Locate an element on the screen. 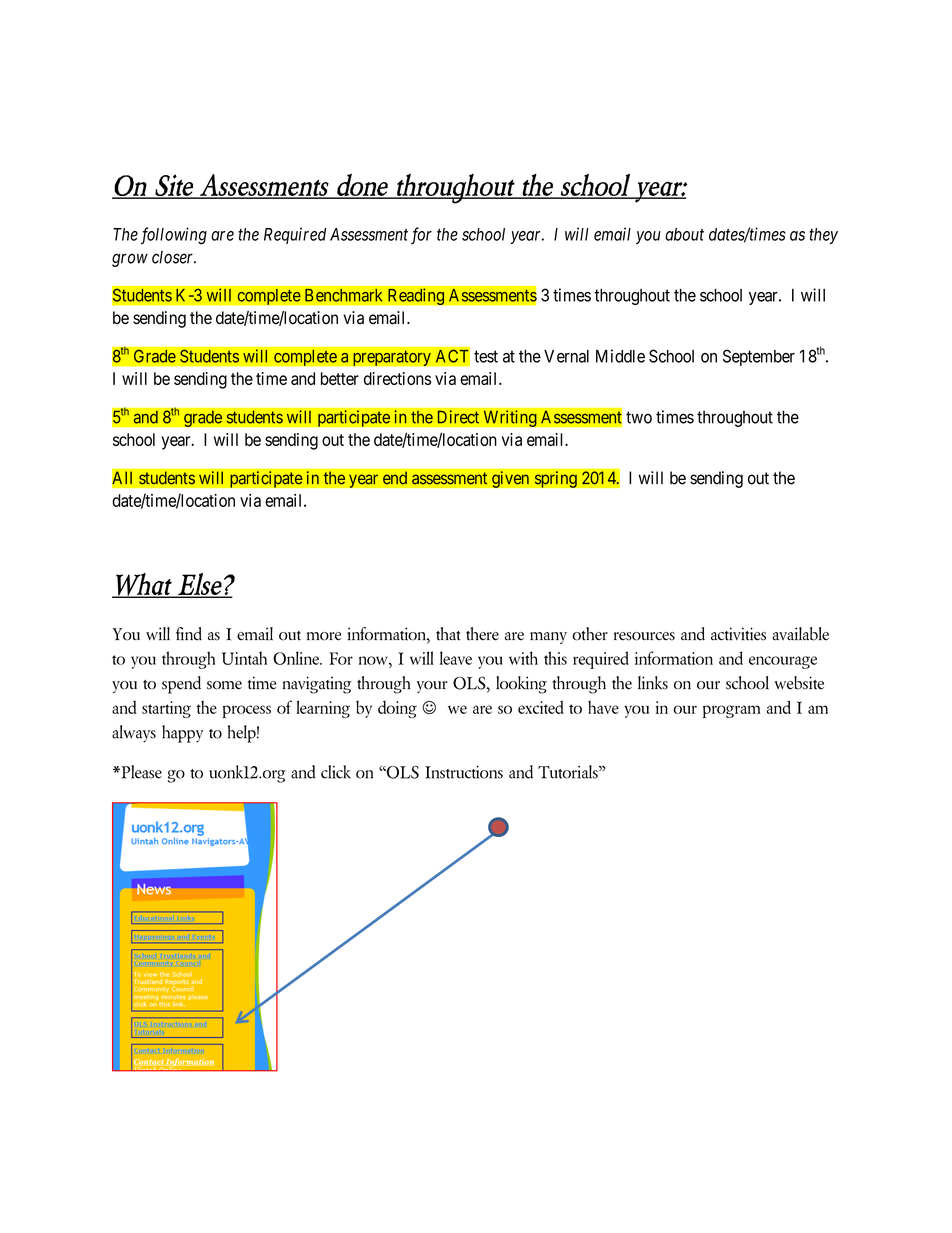 The image size is (952, 1233). two is located at coordinates (639, 417).
